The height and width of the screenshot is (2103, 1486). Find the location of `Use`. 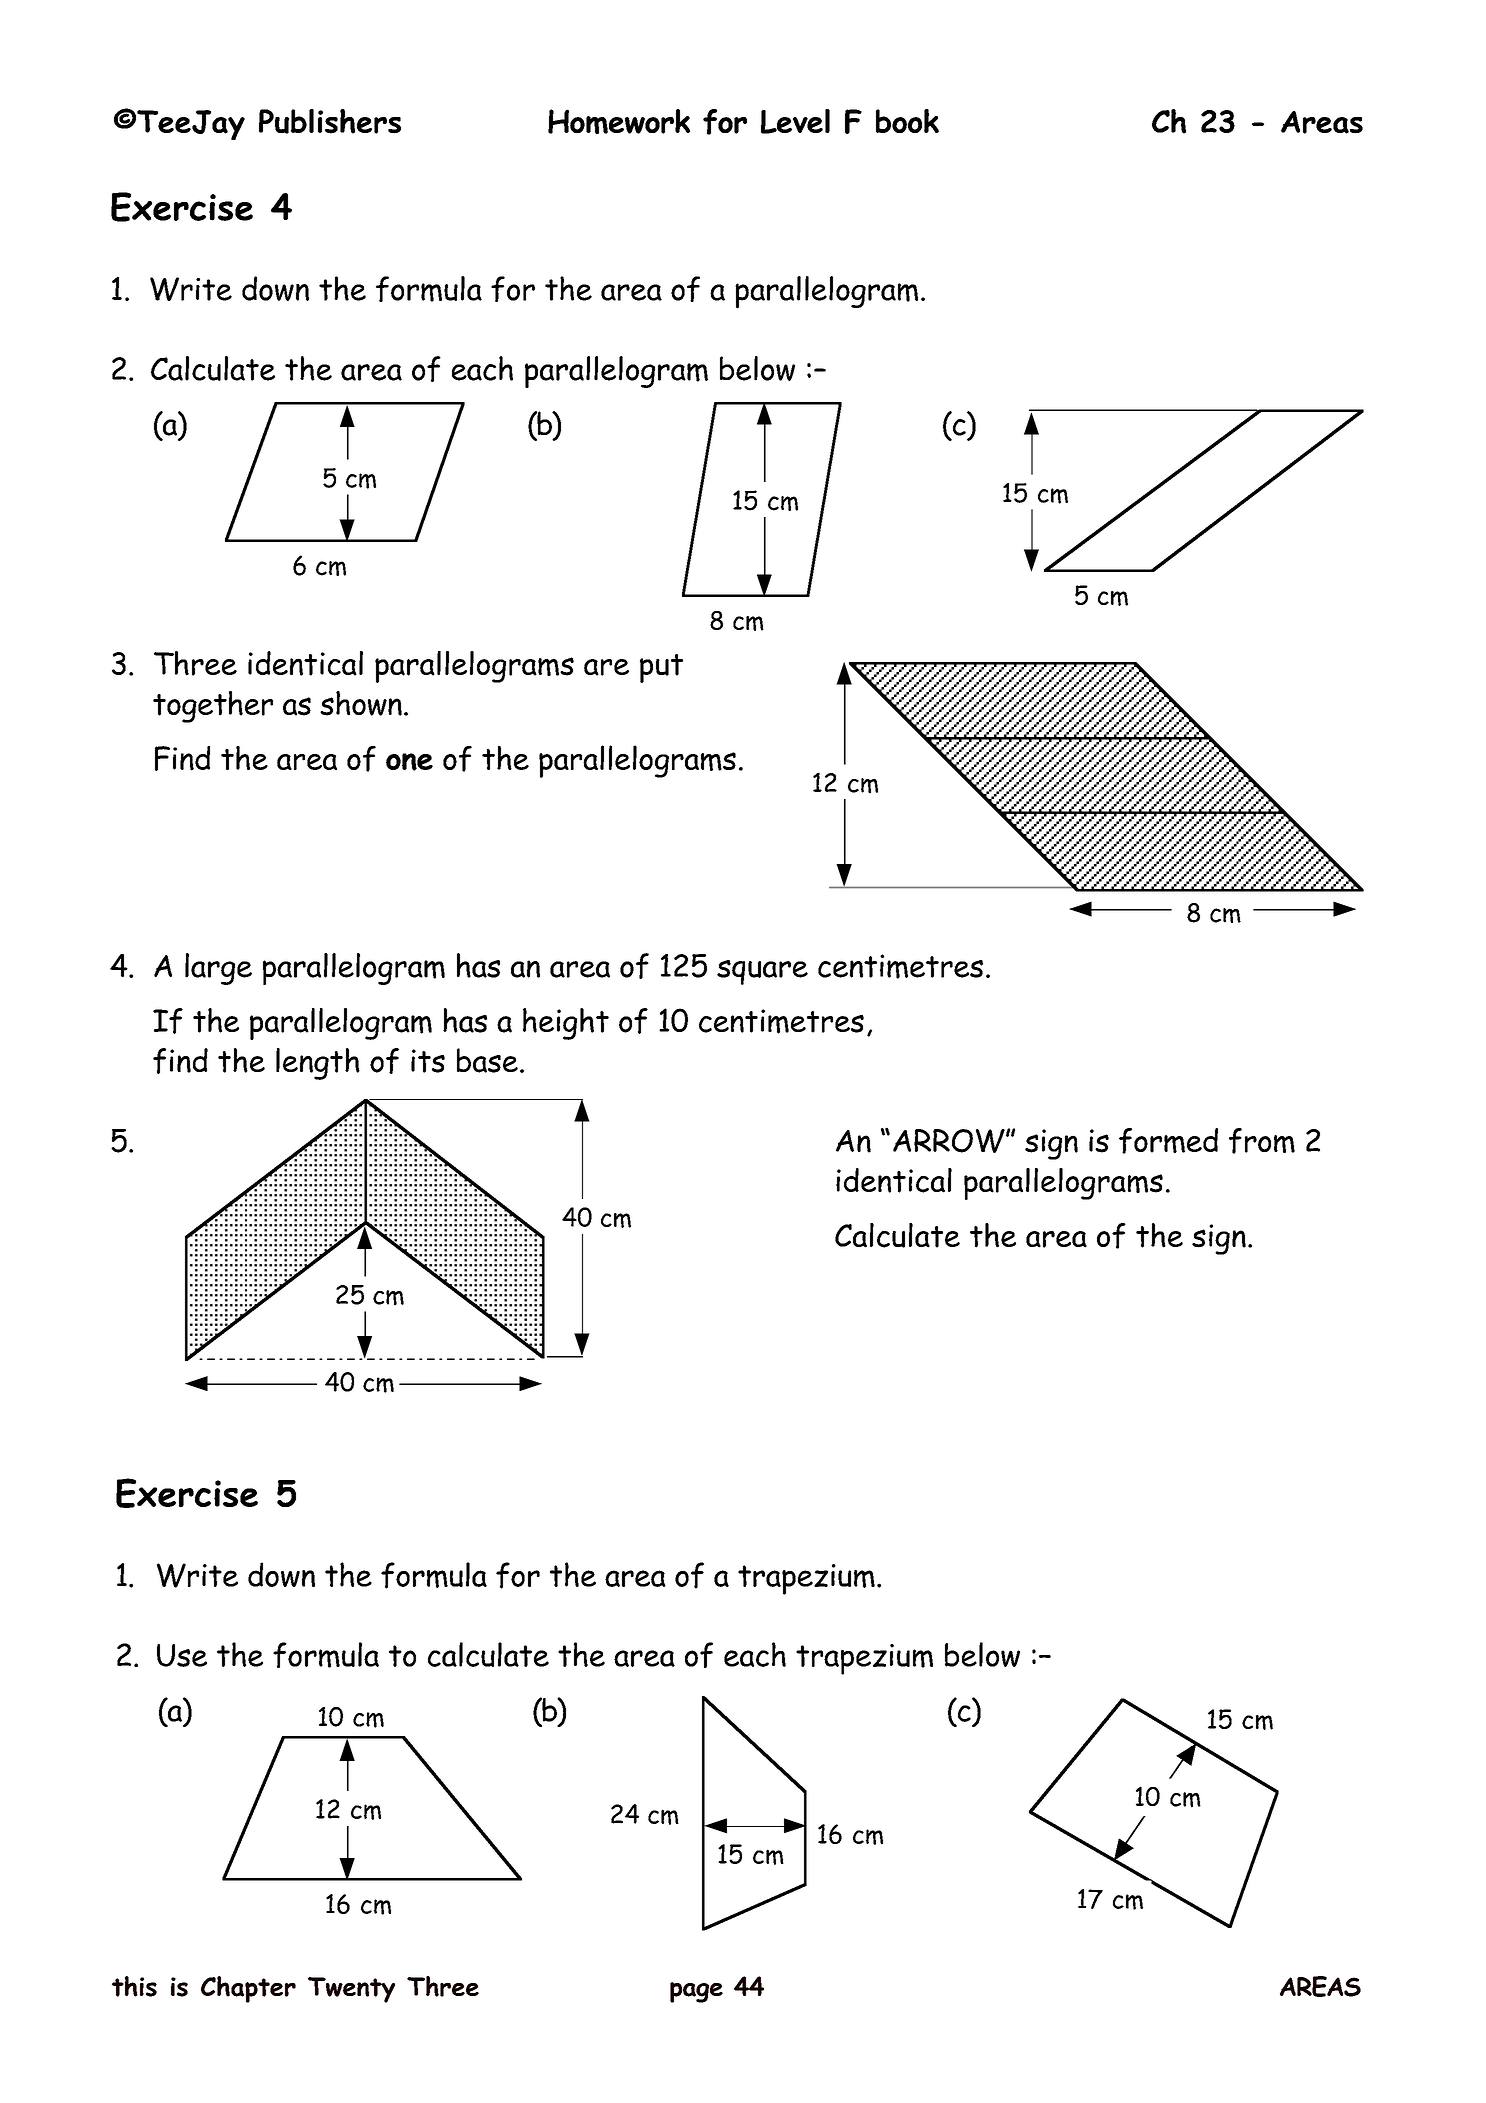

Use is located at coordinates (182, 1655).
